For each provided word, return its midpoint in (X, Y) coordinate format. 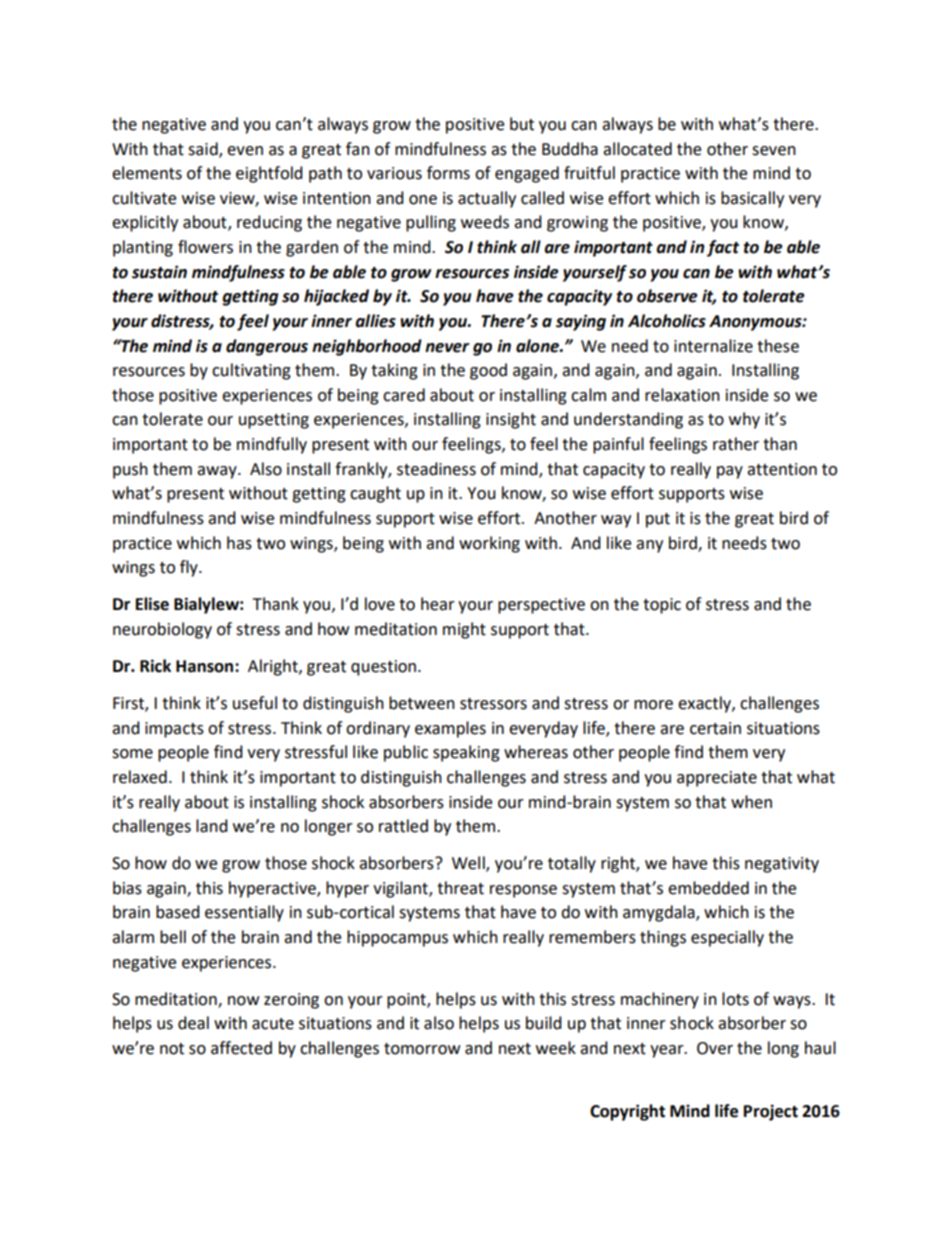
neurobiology (162, 630)
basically (752, 199)
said (204, 149)
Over (715, 1048)
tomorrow (422, 1049)
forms (448, 173)
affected (241, 1048)
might (464, 630)
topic (662, 606)
